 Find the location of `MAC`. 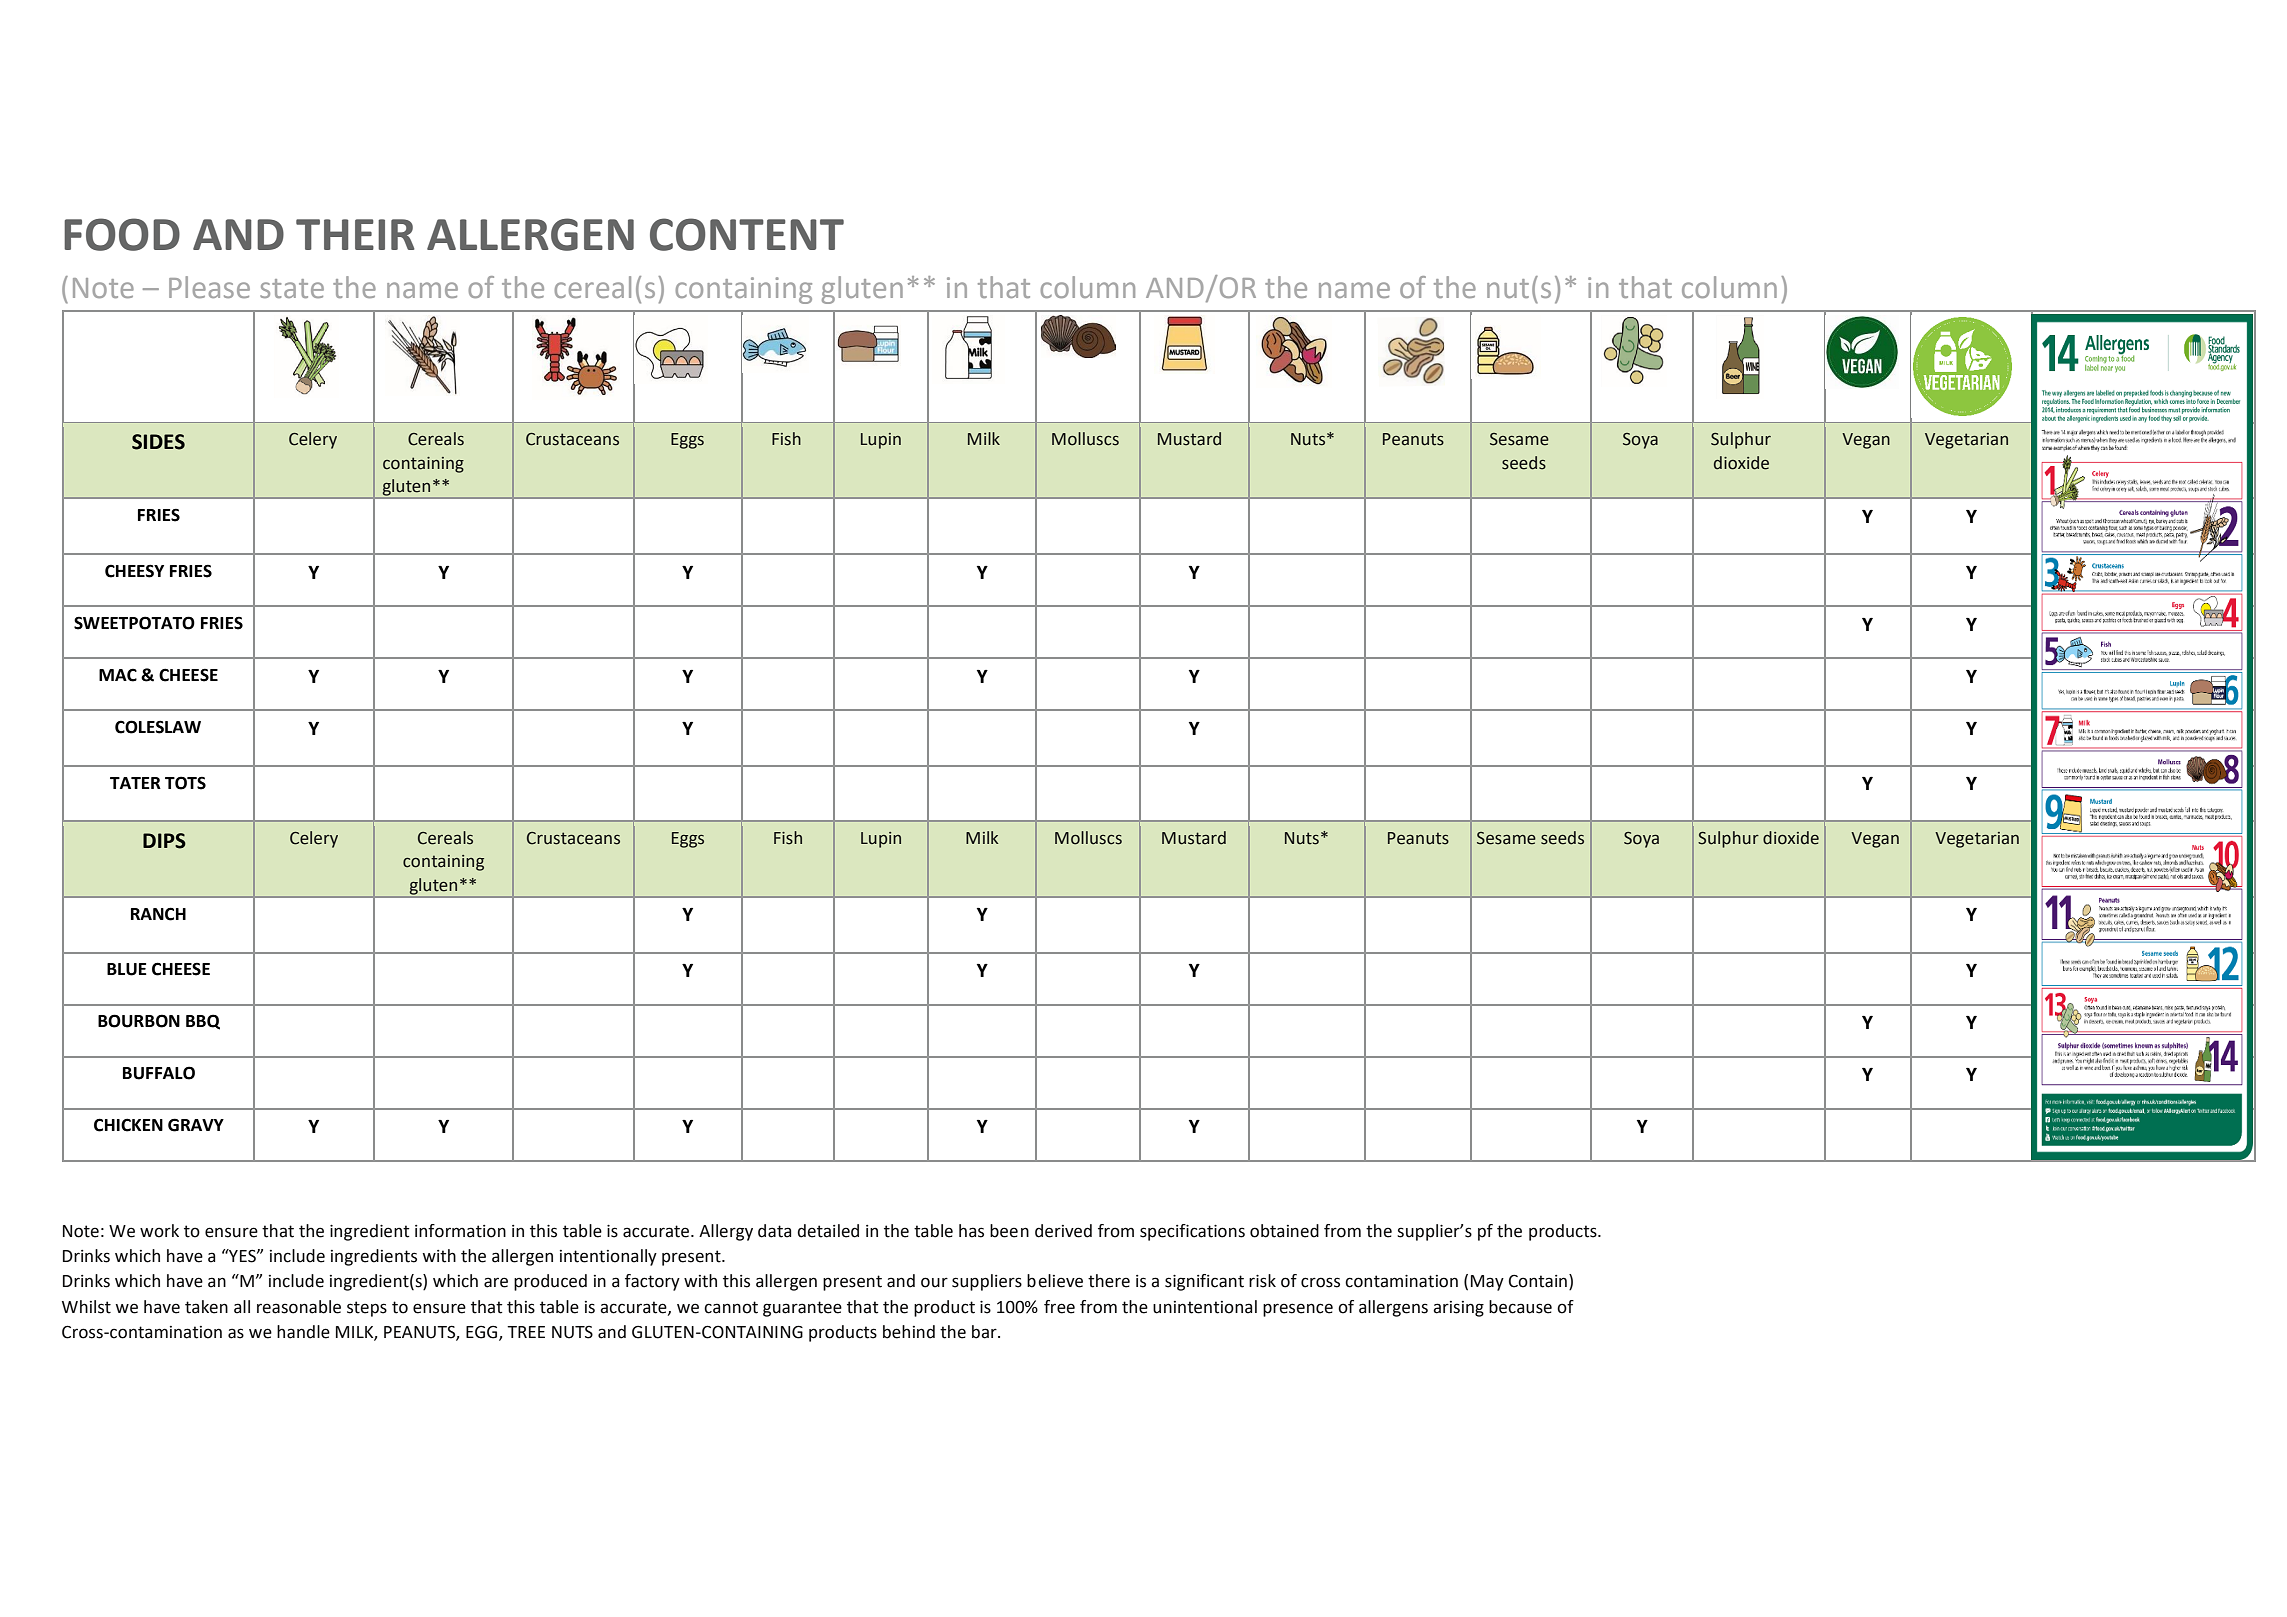

MAC is located at coordinates (118, 675).
